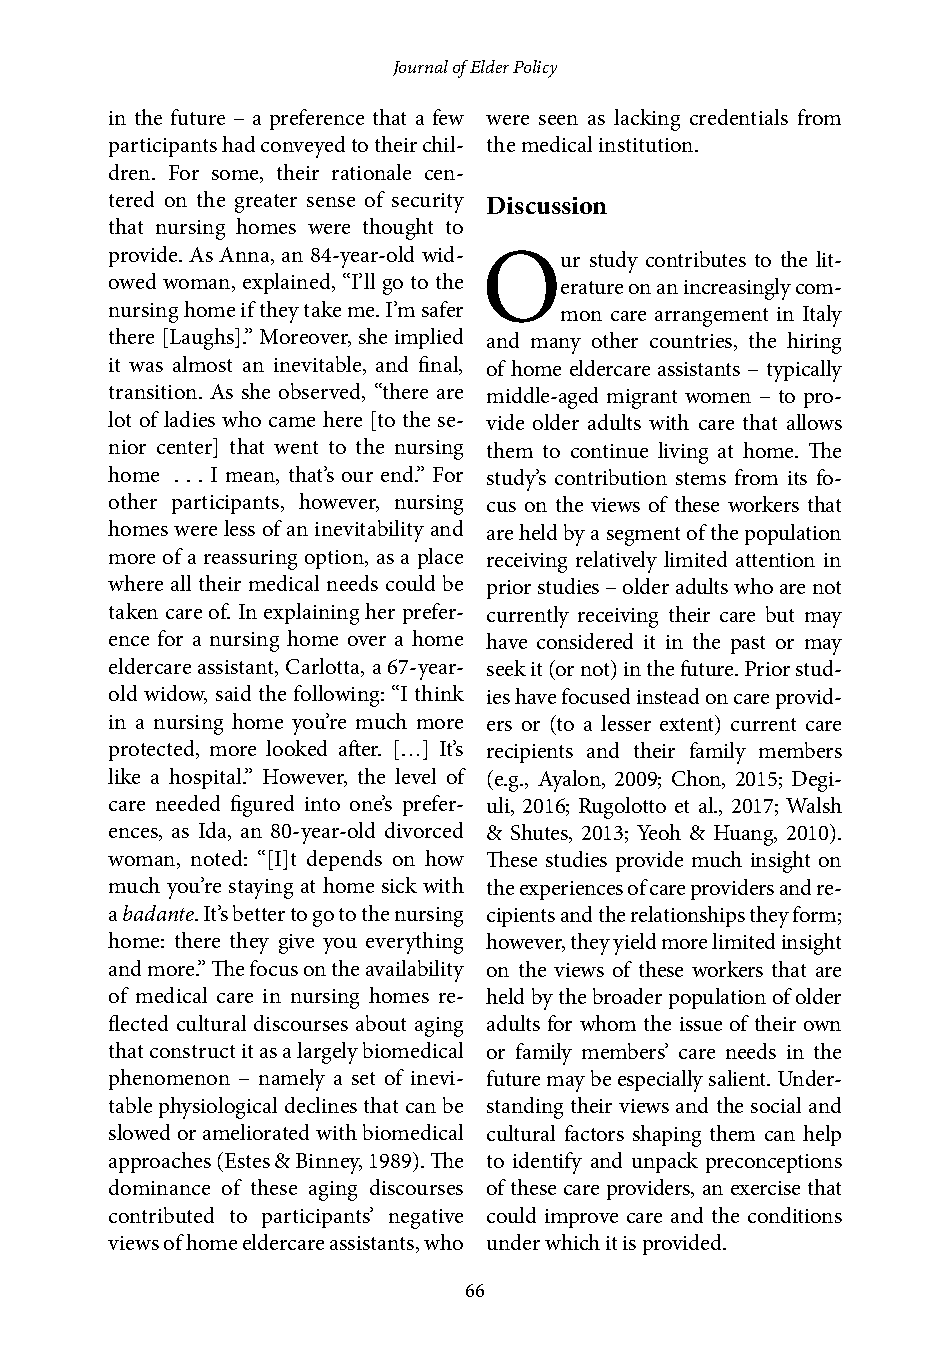 The image size is (951, 1359). What do you see at coordinates (448, 117) in the screenshot?
I see `few` at bounding box center [448, 117].
